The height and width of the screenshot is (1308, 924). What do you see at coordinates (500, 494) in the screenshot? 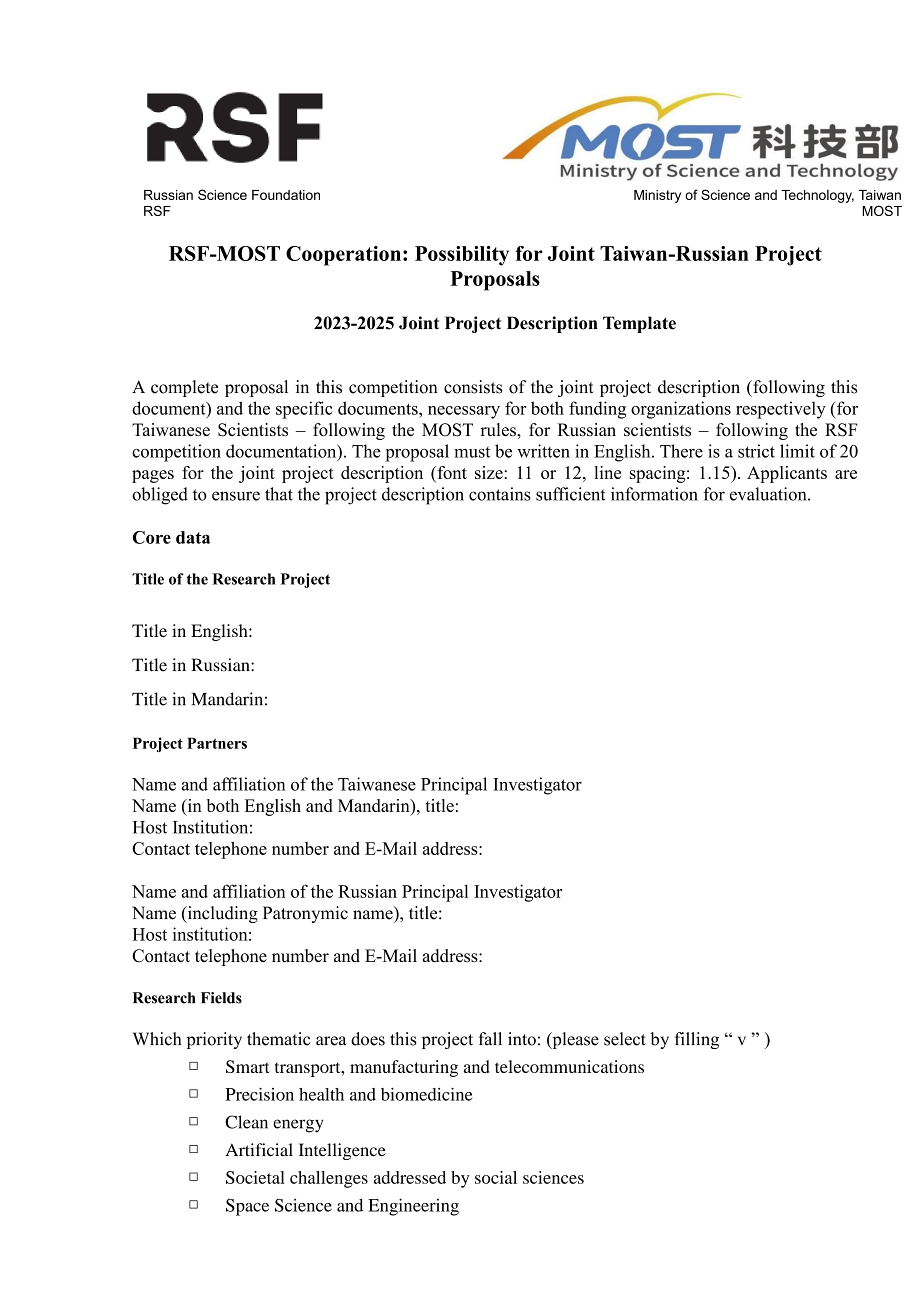
I see `contains` at bounding box center [500, 494].
